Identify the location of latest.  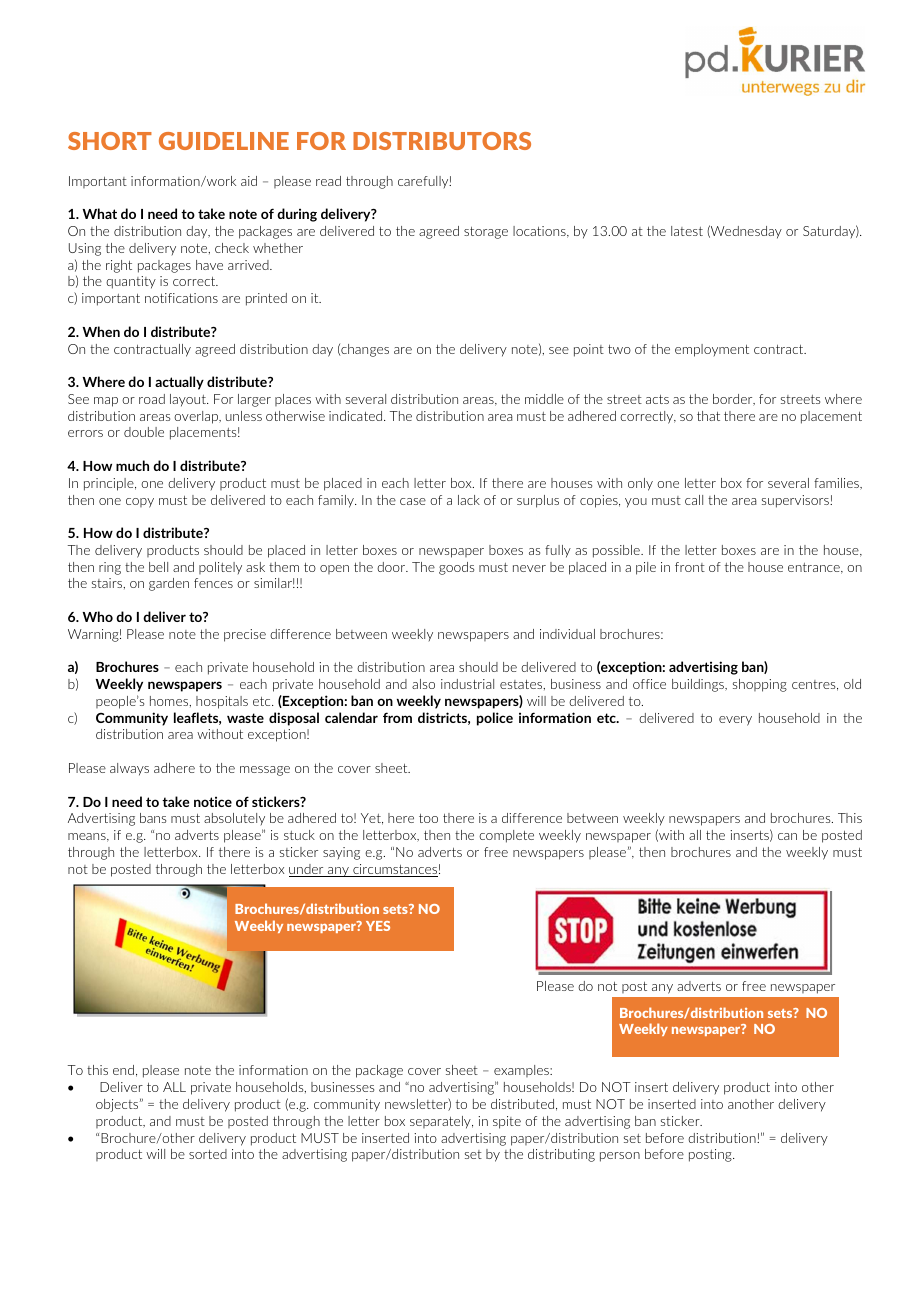
(687, 231).
